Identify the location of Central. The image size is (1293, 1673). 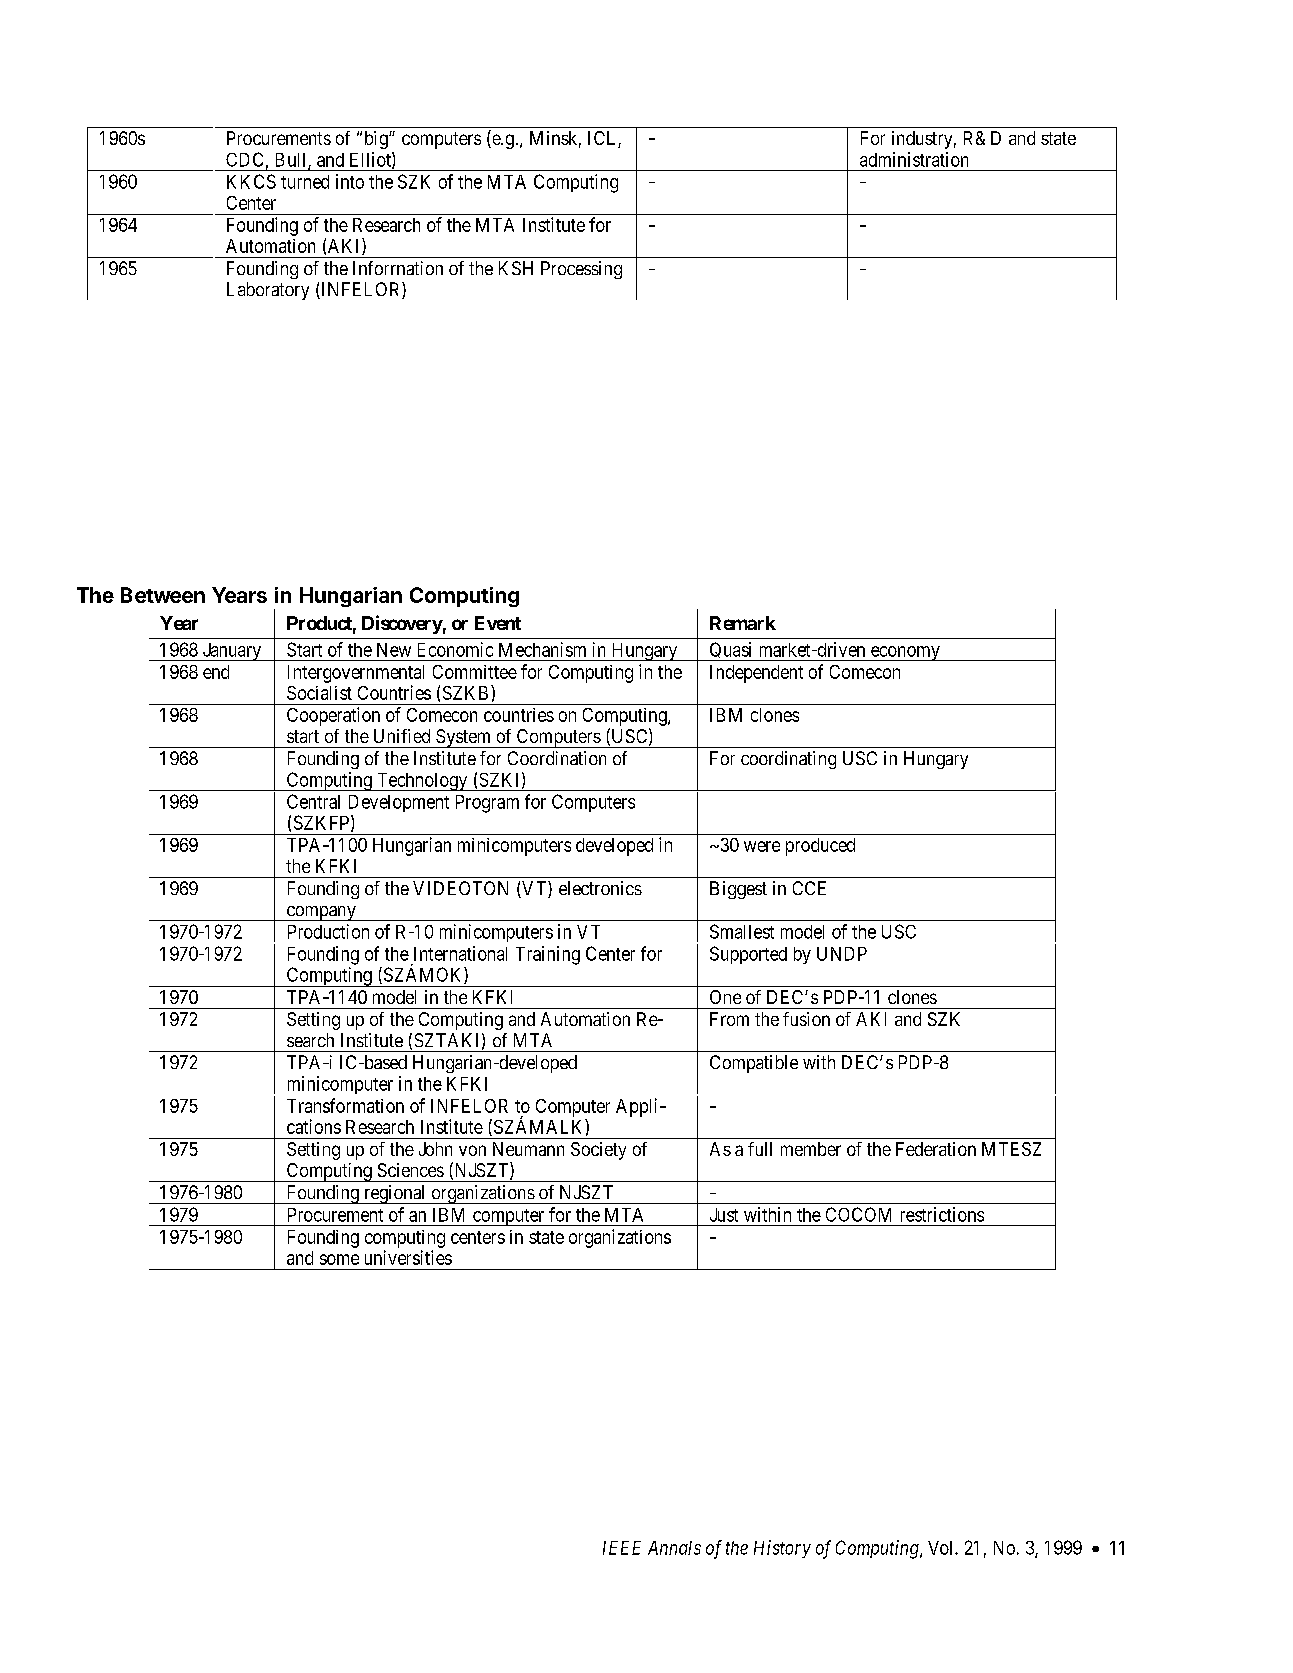
(313, 801).
